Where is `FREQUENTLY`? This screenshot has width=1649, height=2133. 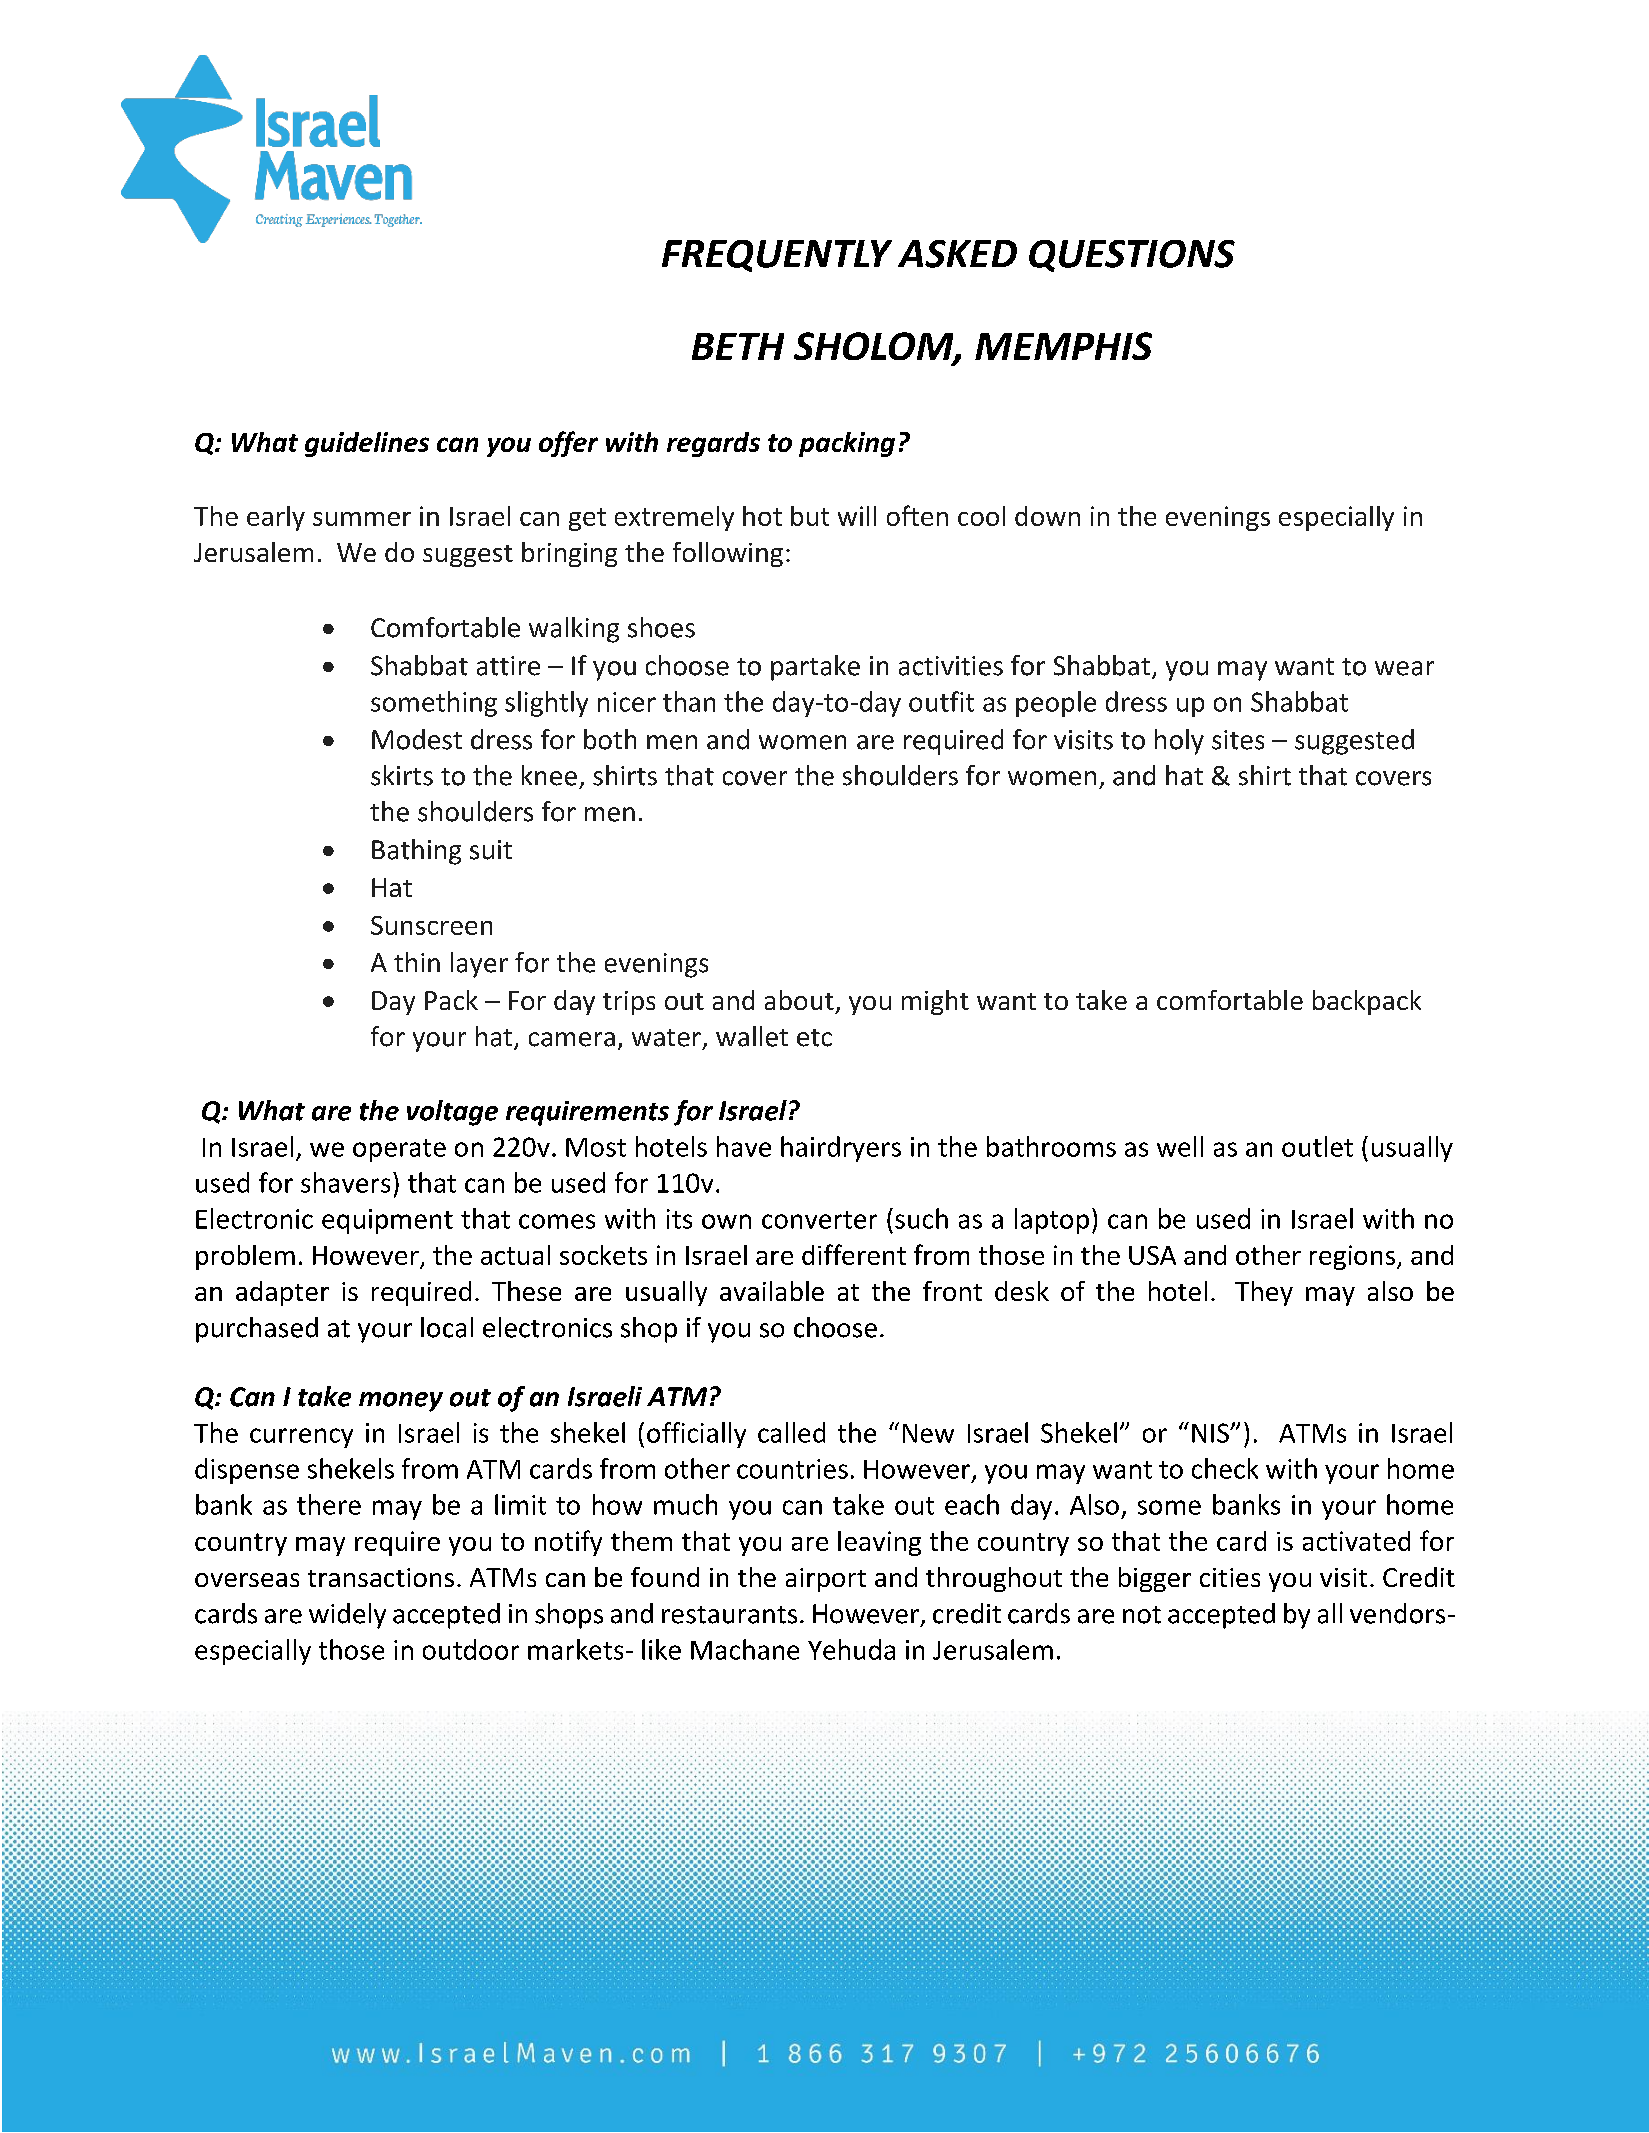 FREQUENTLY is located at coordinates (777, 256).
